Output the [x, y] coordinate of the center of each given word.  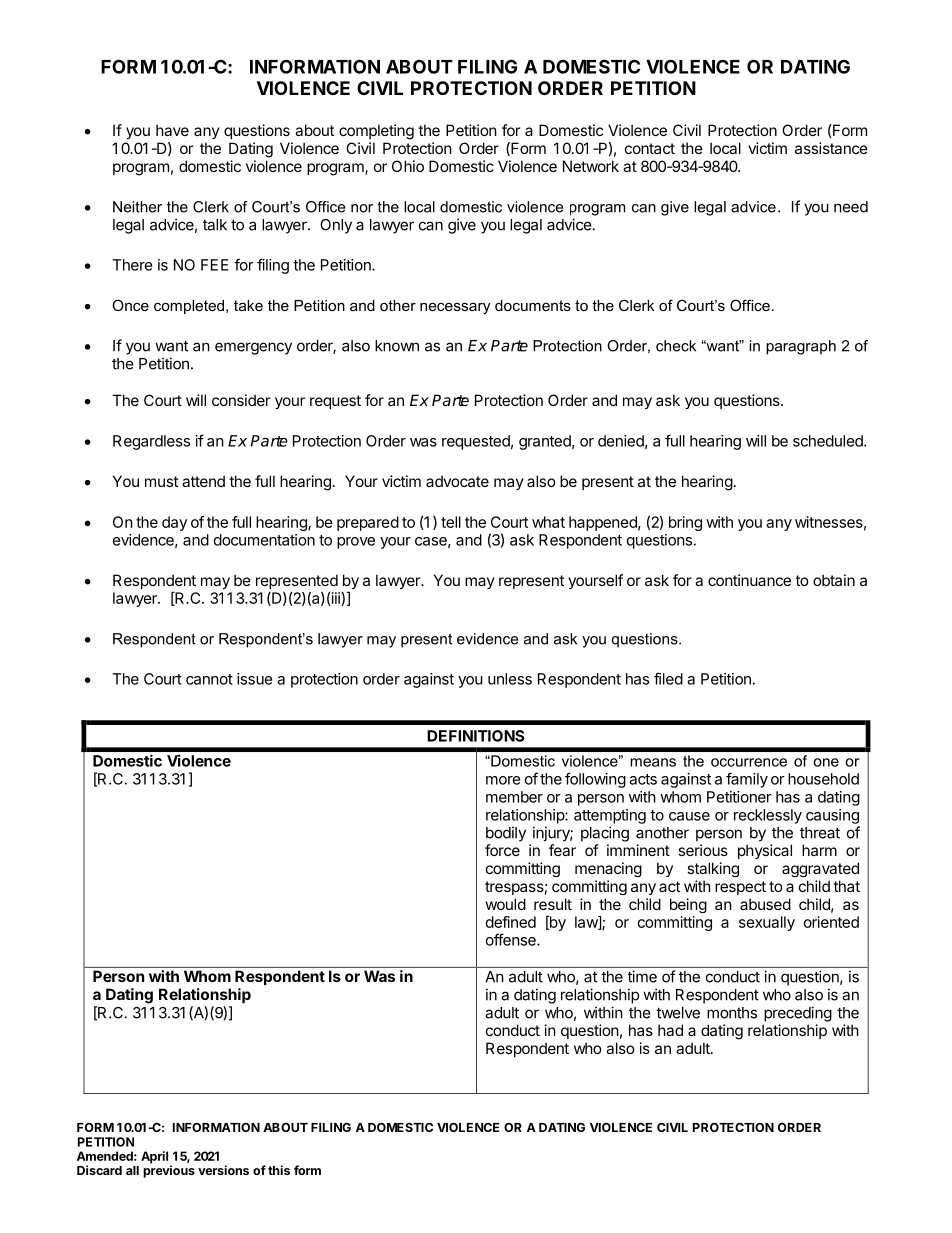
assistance [831, 148]
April [156, 1158]
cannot [209, 679]
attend [203, 481]
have [172, 130]
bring [685, 523]
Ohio [408, 166]
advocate [457, 481]
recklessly [768, 816]
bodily [506, 834]
